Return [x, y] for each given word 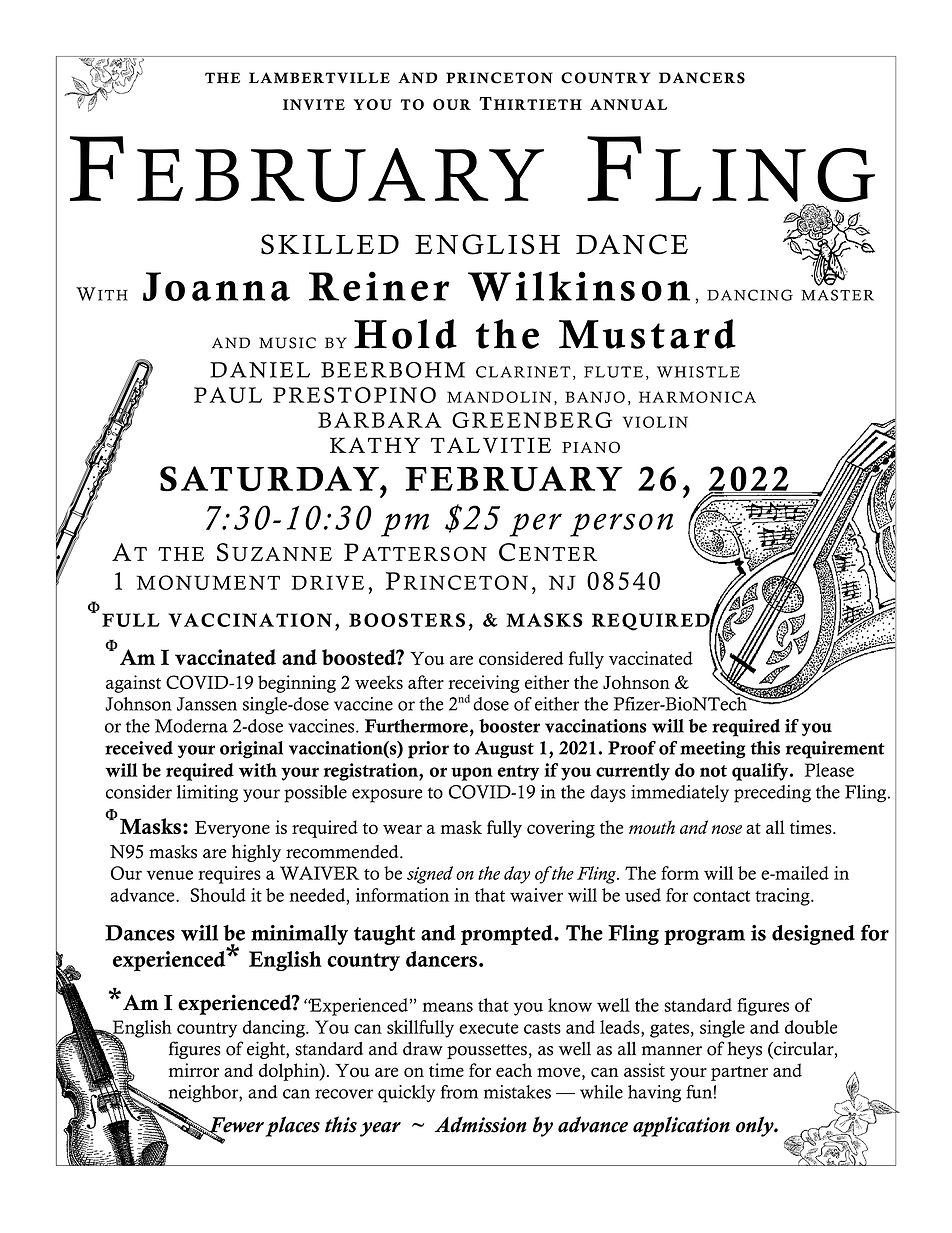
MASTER [837, 295]
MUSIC [287, 343]
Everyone [232, 829]
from [459, 1092]
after [426, 682]
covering [561, 829]
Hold [405, 334]
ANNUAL [628, 104]
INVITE [314, 104]
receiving [483, 685]
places [292, 1126]
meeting [713, 750]
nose [727, 829]
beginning [297, 684]
